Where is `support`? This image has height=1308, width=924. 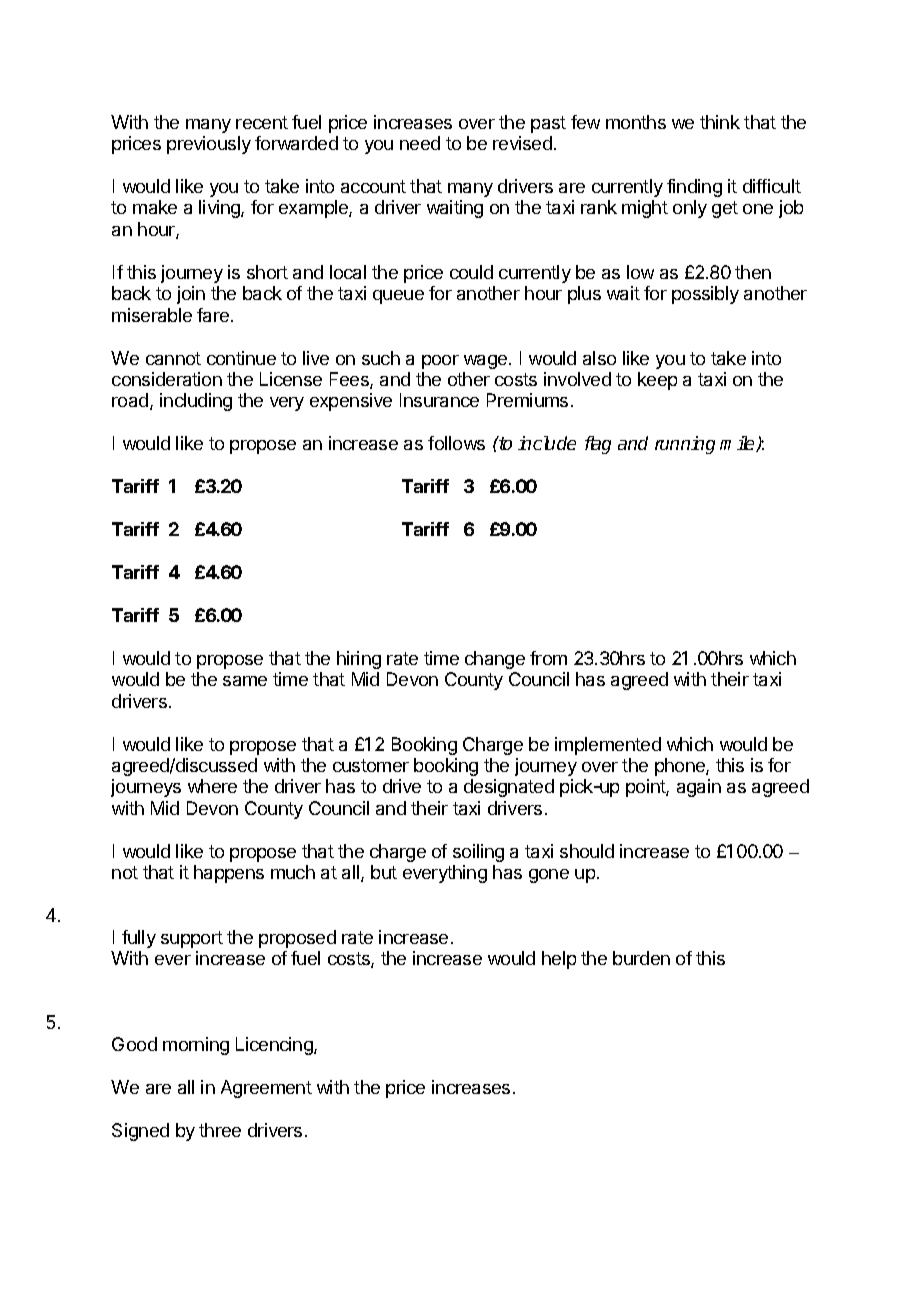
support is located at coordinates (192, 939).
